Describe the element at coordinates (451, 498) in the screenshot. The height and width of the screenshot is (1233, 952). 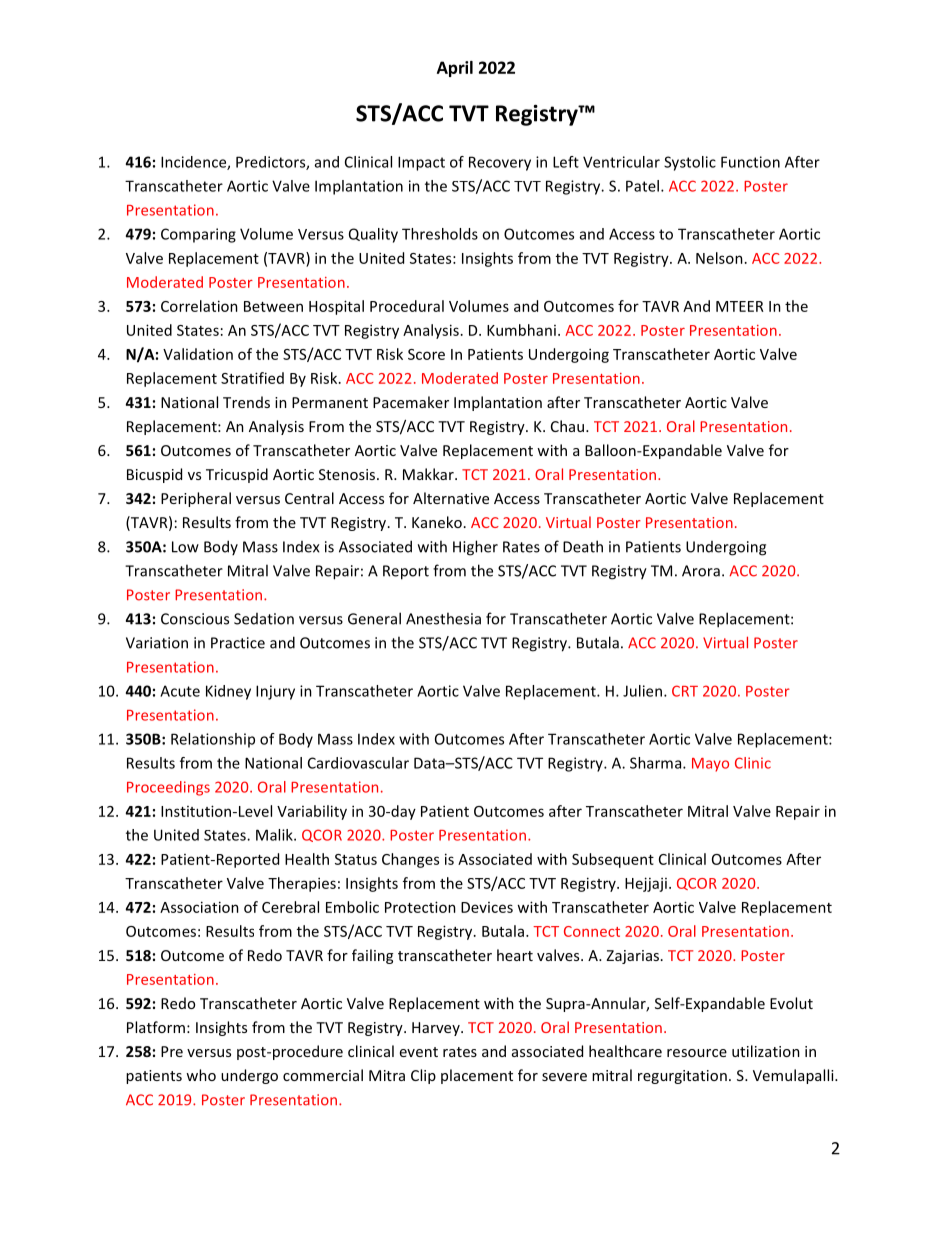
I see `Alternative` at that location.
